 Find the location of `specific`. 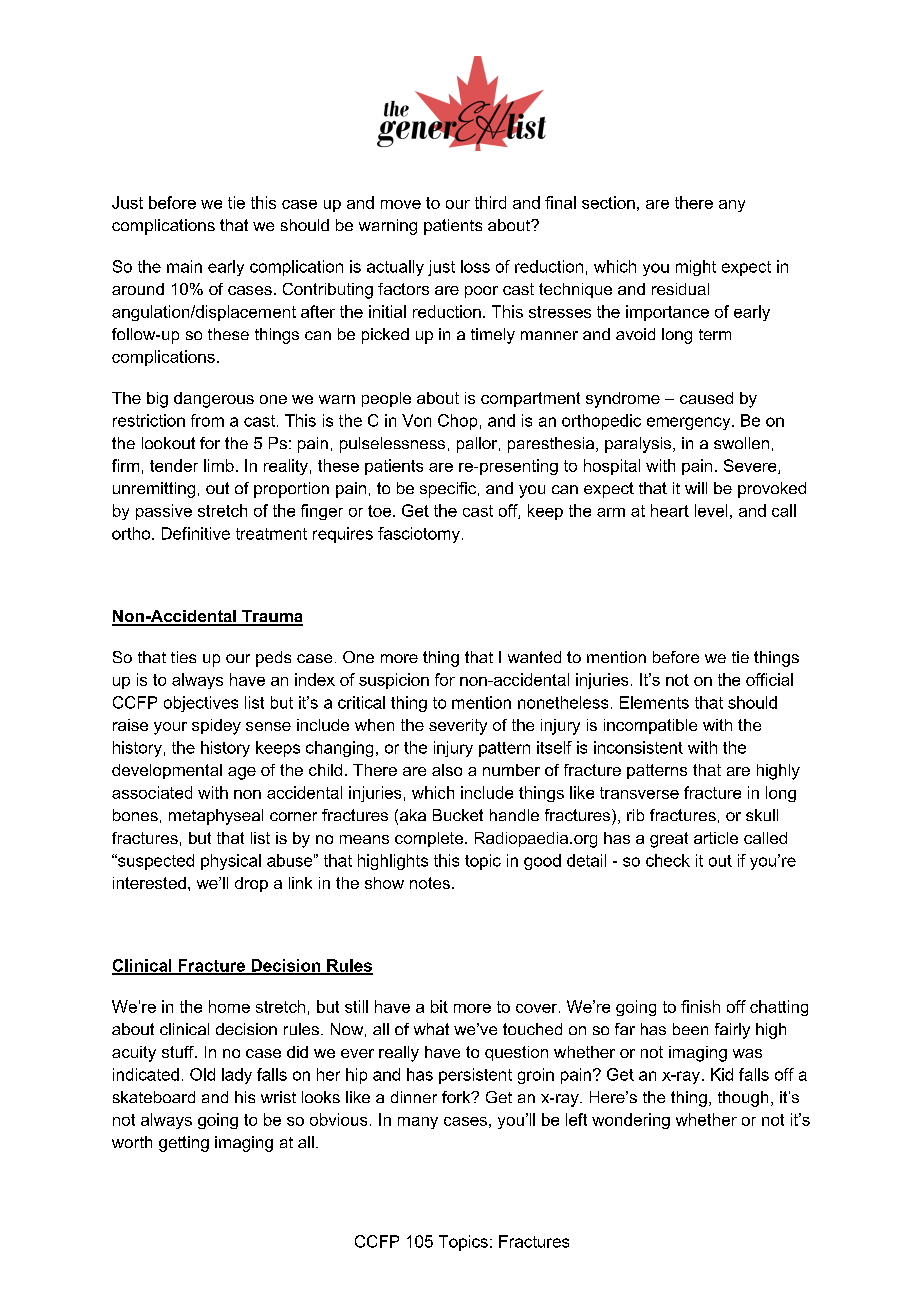

specific is located at coordinates (449, 490).
